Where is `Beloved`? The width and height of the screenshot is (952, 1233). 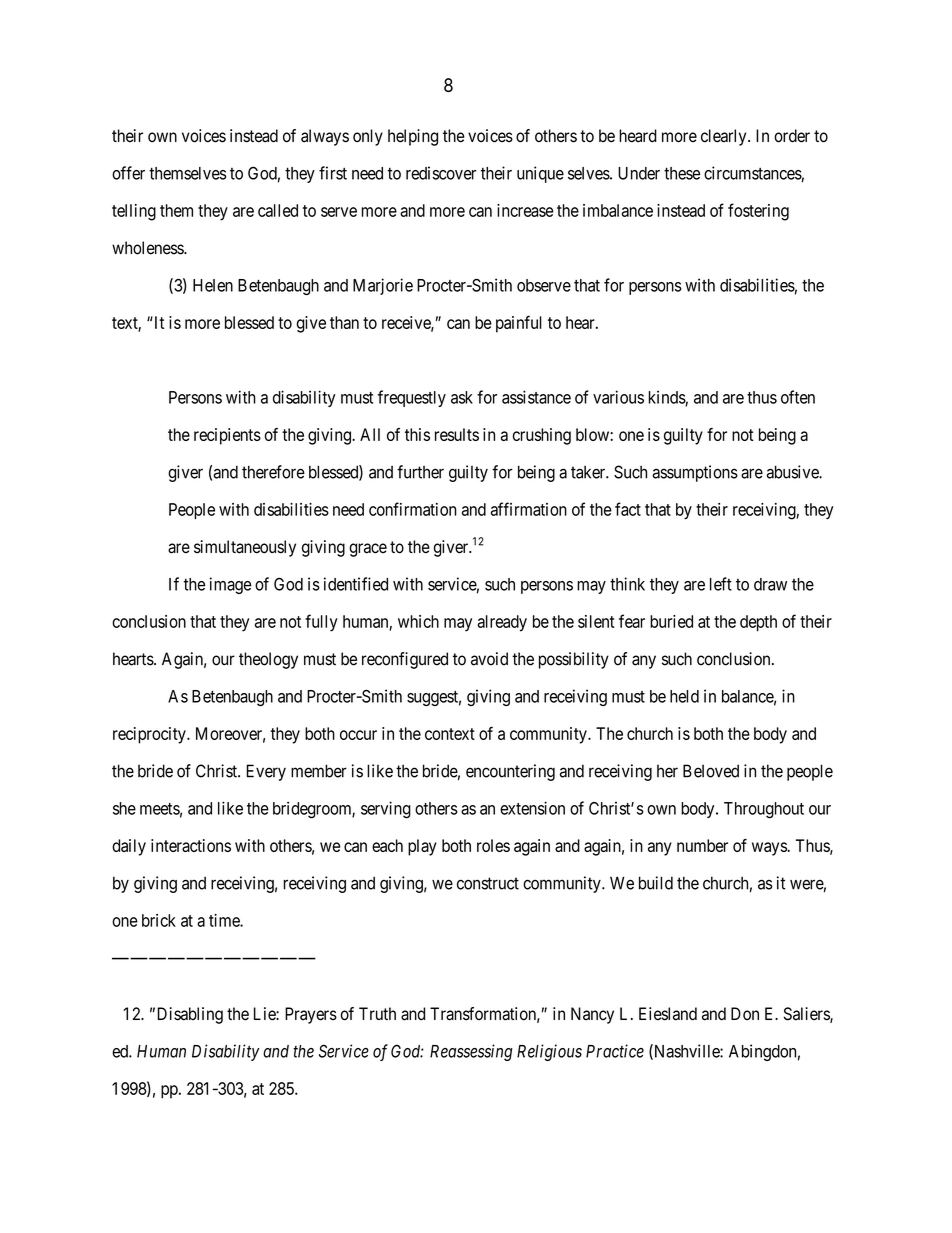 Beloved is located at coordinates (711, 771).
